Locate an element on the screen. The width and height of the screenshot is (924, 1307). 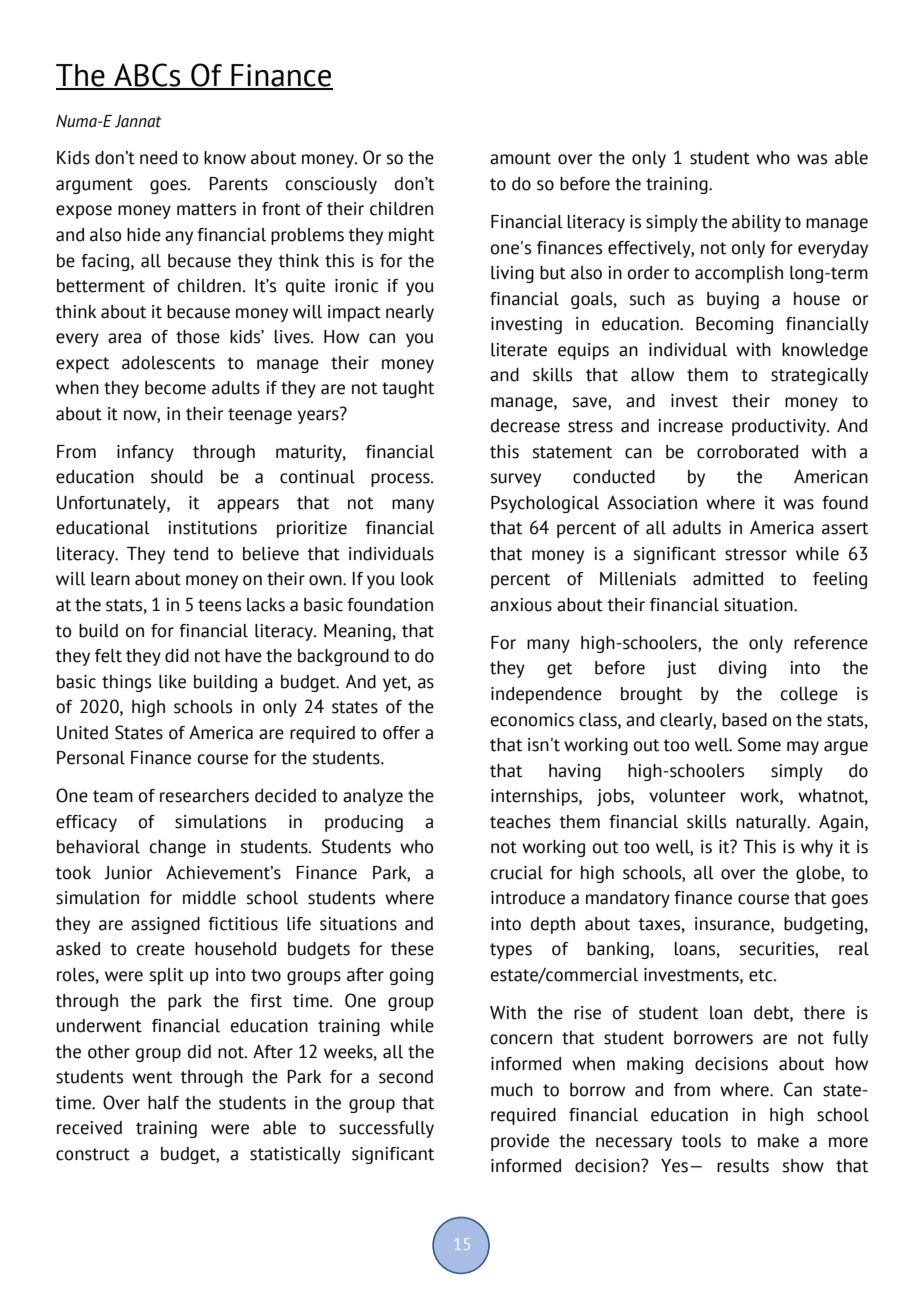
need is located at coordinates (158, 158).
